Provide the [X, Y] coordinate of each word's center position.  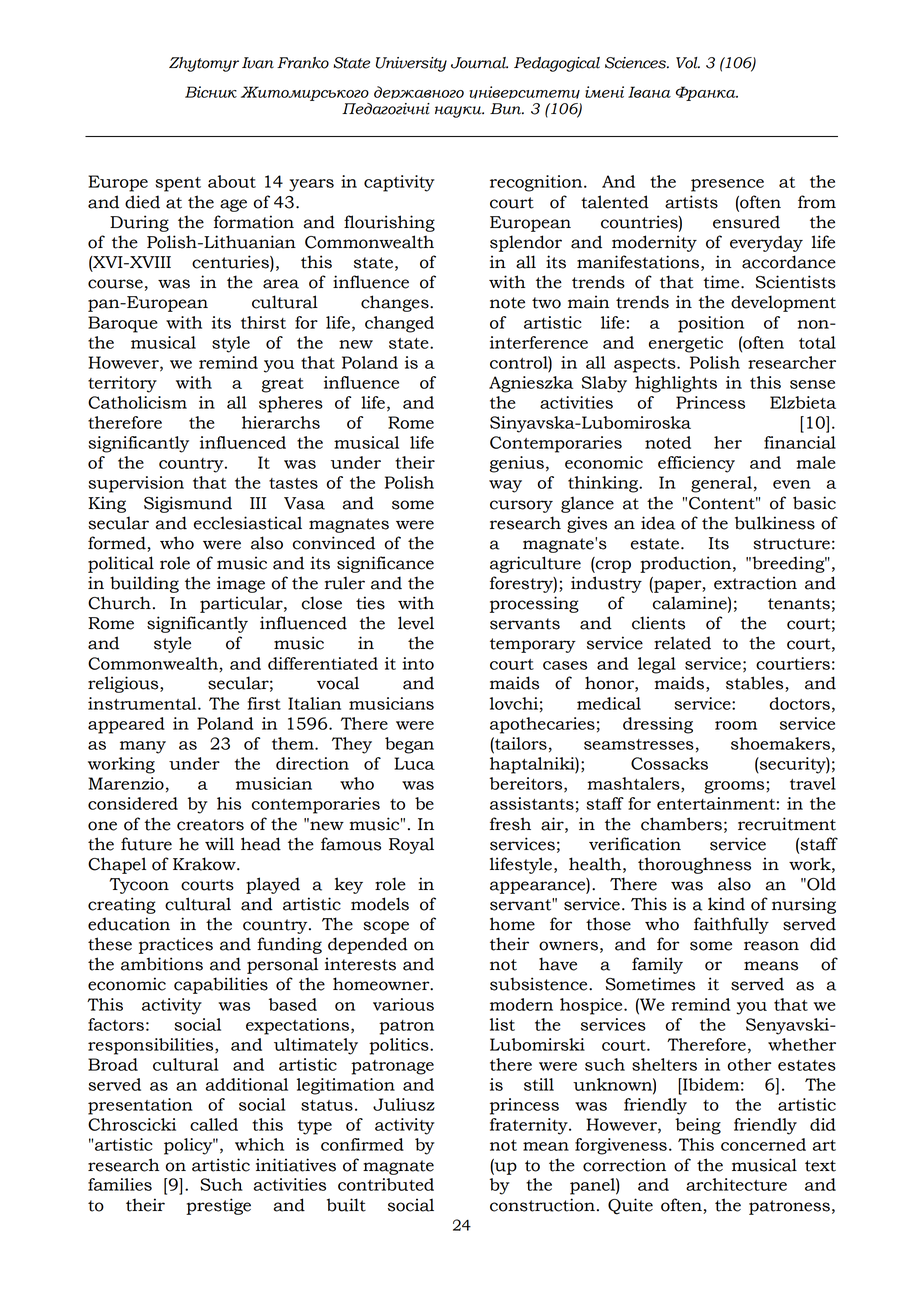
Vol [688, 63]
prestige [218, 1206]
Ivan [258, 63]
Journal [479, 63]
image [241, 584]
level [416, 623]
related [682, 643]
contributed [386, 1184]
